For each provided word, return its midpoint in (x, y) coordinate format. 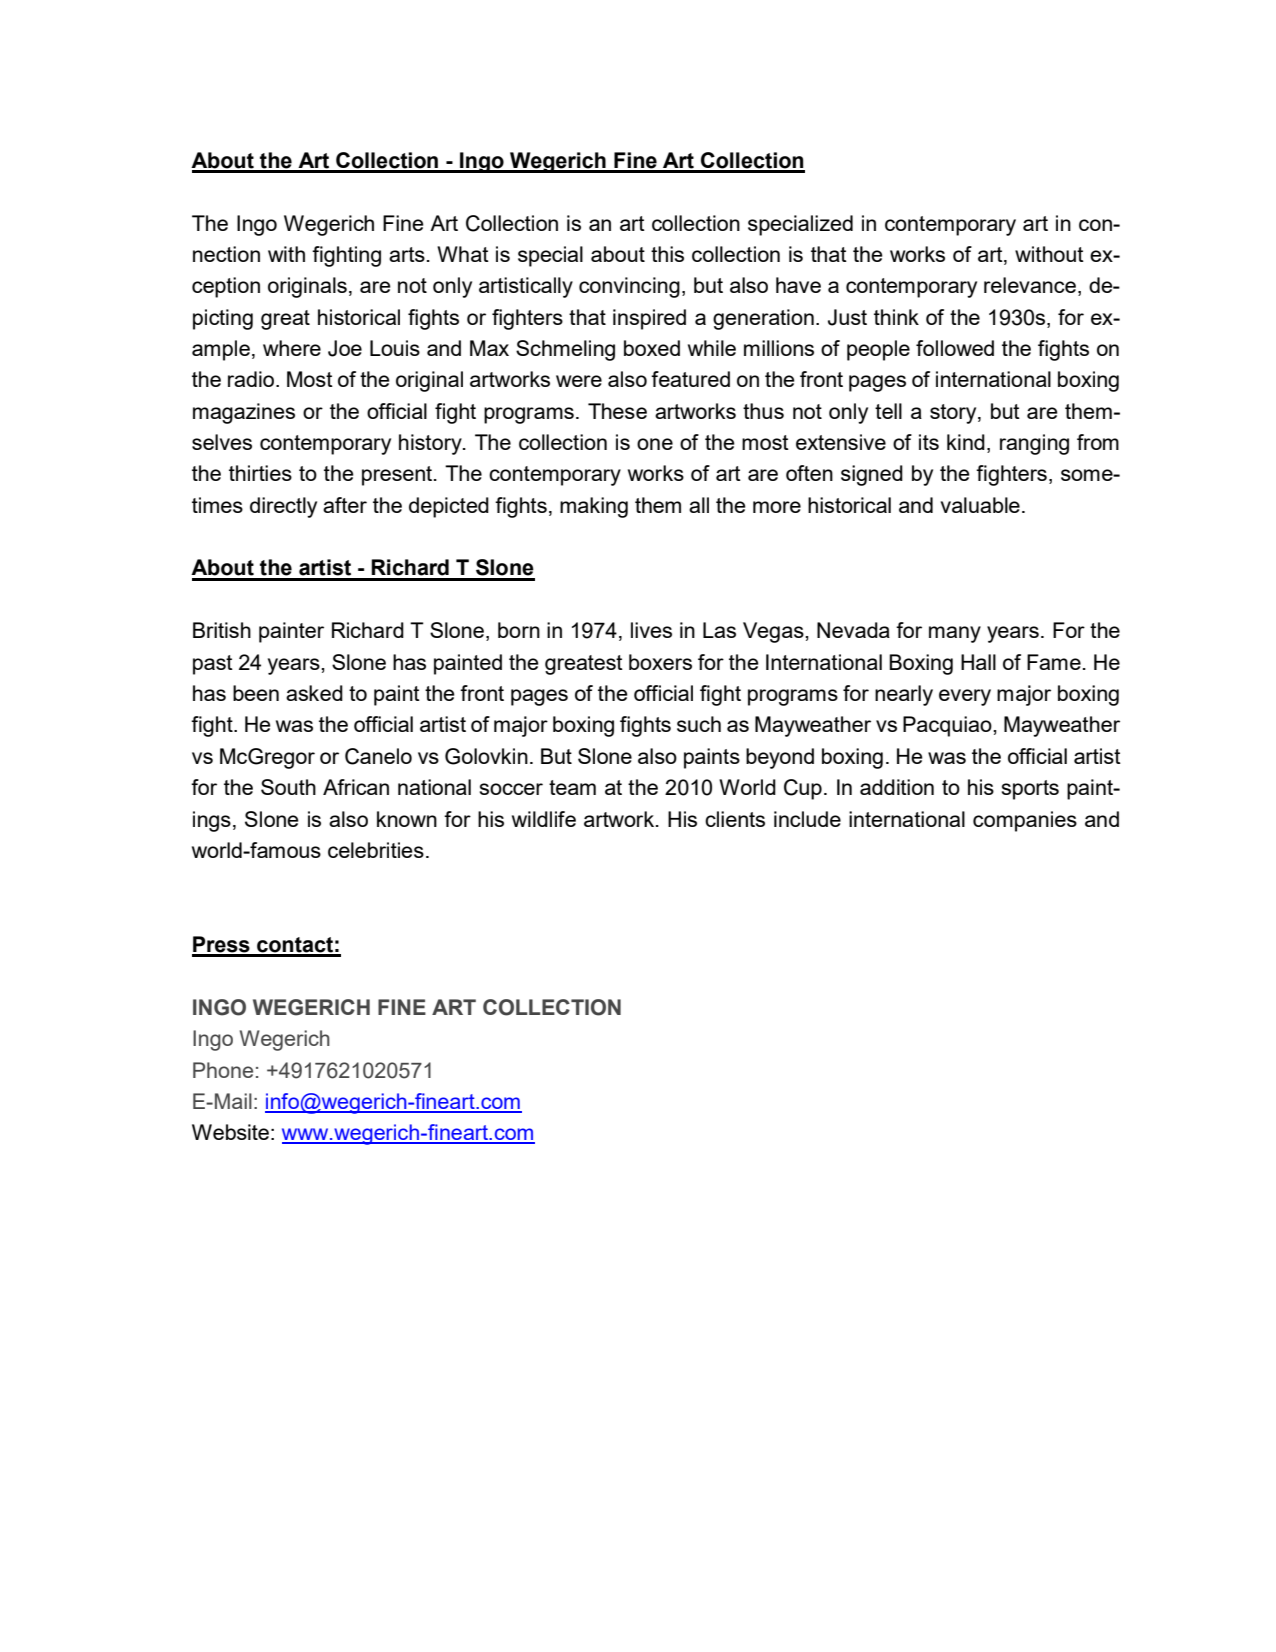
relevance (1030, 285)
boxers (660, 662)
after (345, 505)
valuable (980, 505)
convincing (629, 287)
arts (407, 254)
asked (314, 693)
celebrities (376, 850)
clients (735, 819)
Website (230, 1132)
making (594, 507)
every (965, 697)
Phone (223, 1070)
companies (1025, 821)
